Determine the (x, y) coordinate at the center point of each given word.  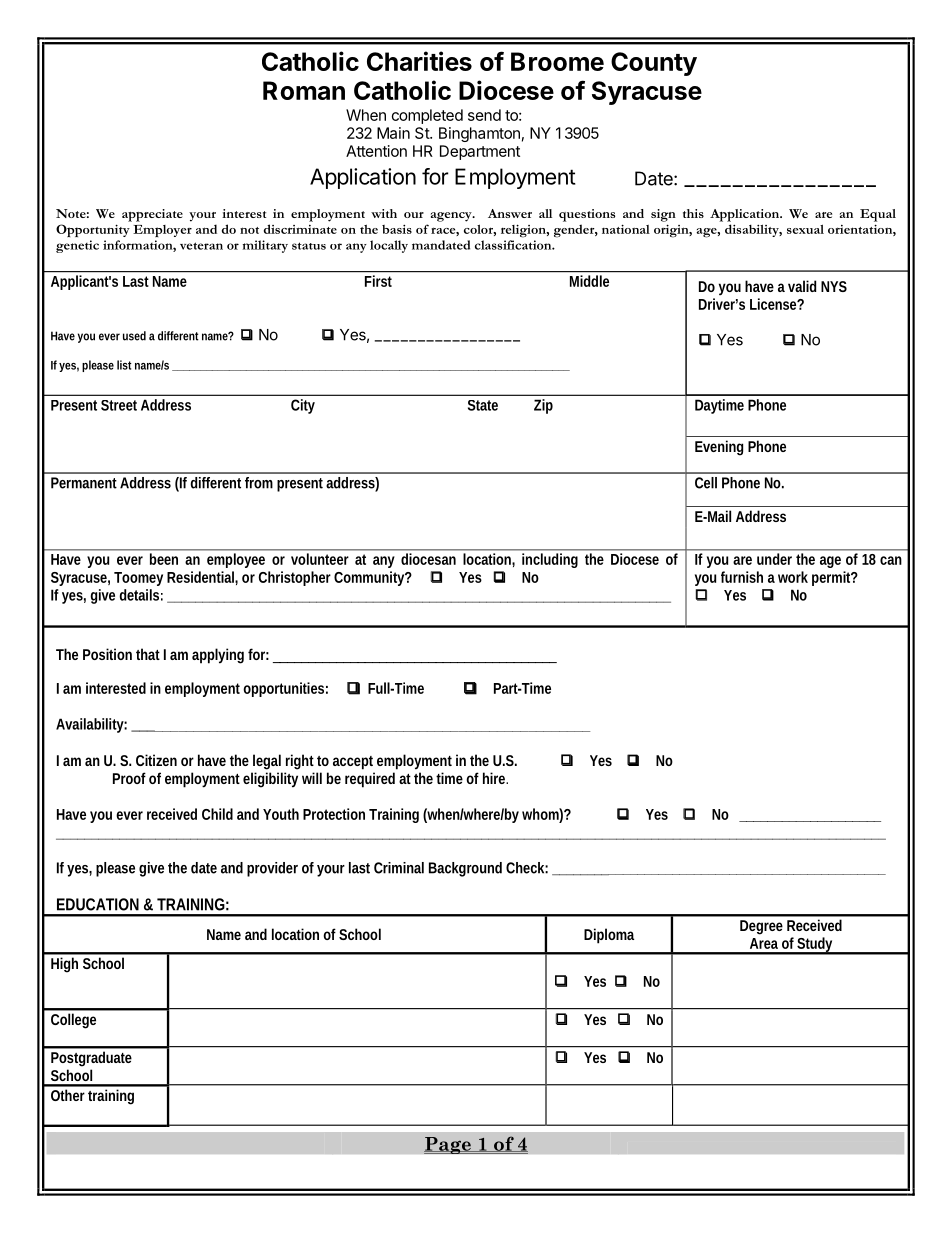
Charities (419, 61)
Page (448, 1145)
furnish (742, 577)
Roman (304, 90)
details (139, 595)
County (654, 64)
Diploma (609, 936)
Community (369, 578)
